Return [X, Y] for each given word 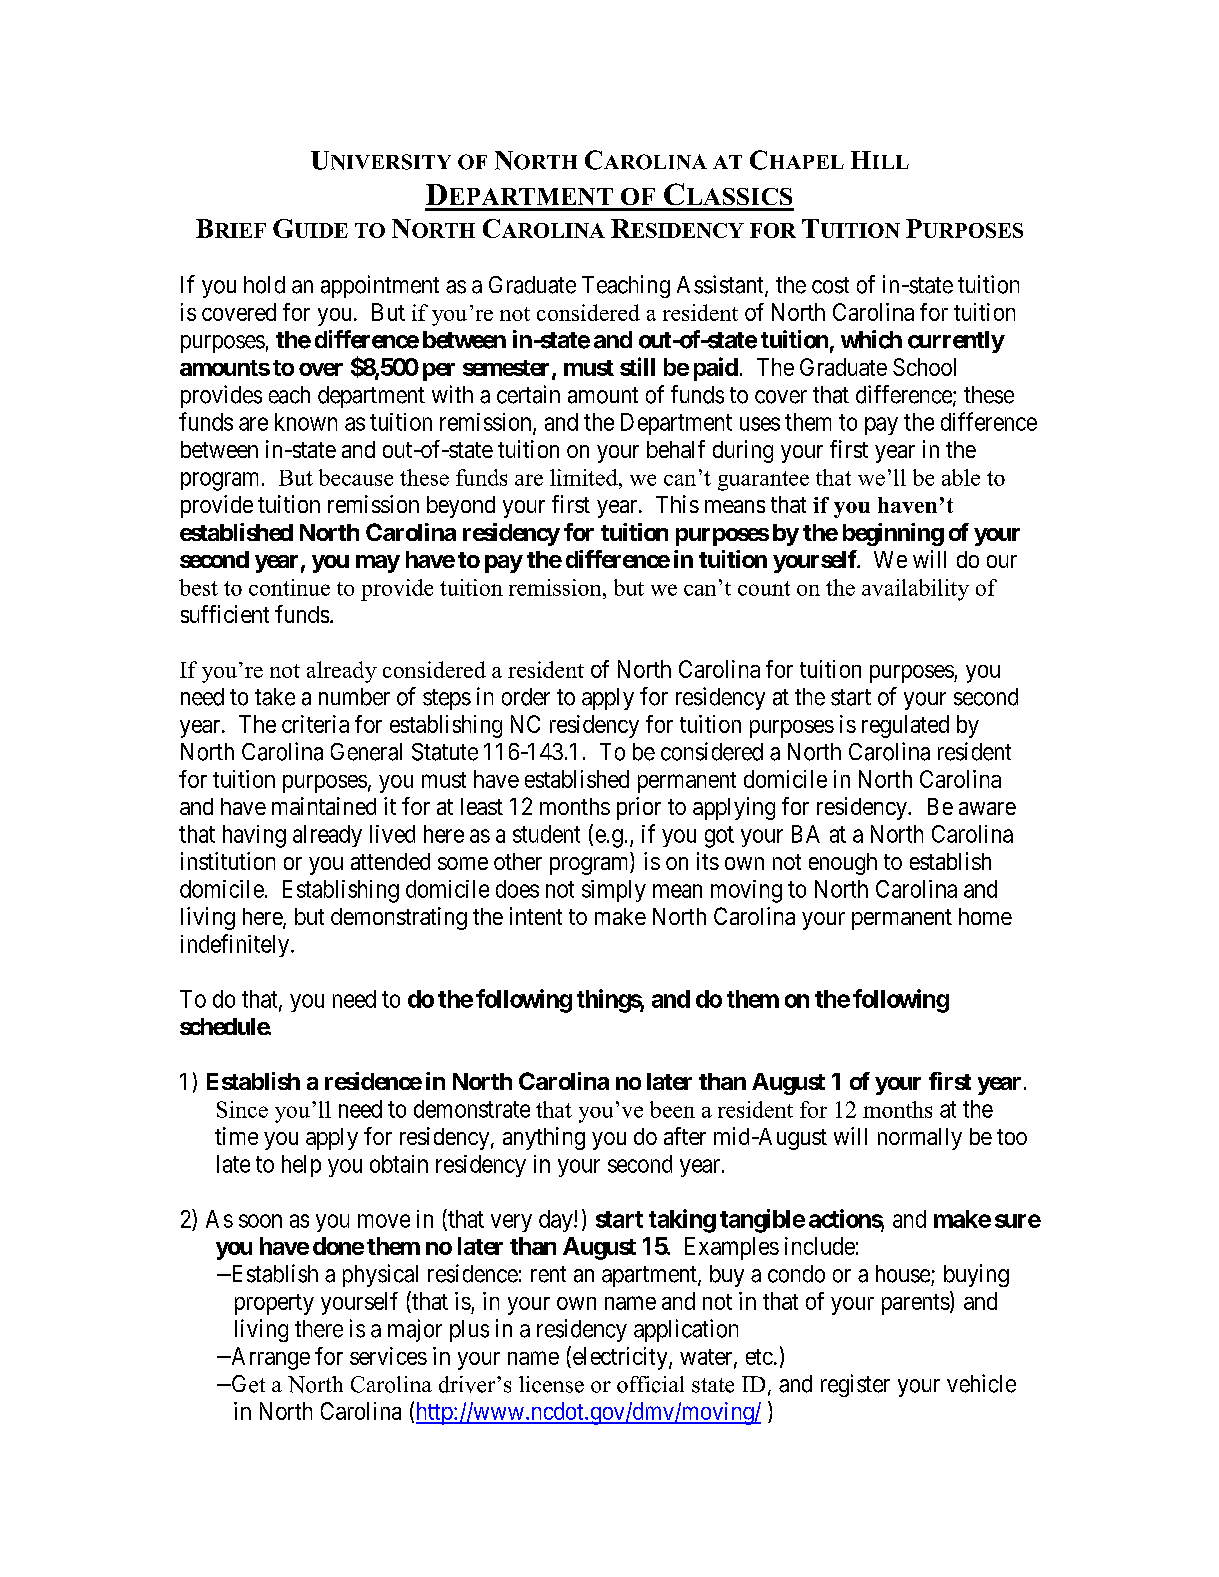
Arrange [269, 1358]
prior [639, 808]
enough [843, 864]
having [254, 836]
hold [264, 285]
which [871, 339]
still [637, 366]
